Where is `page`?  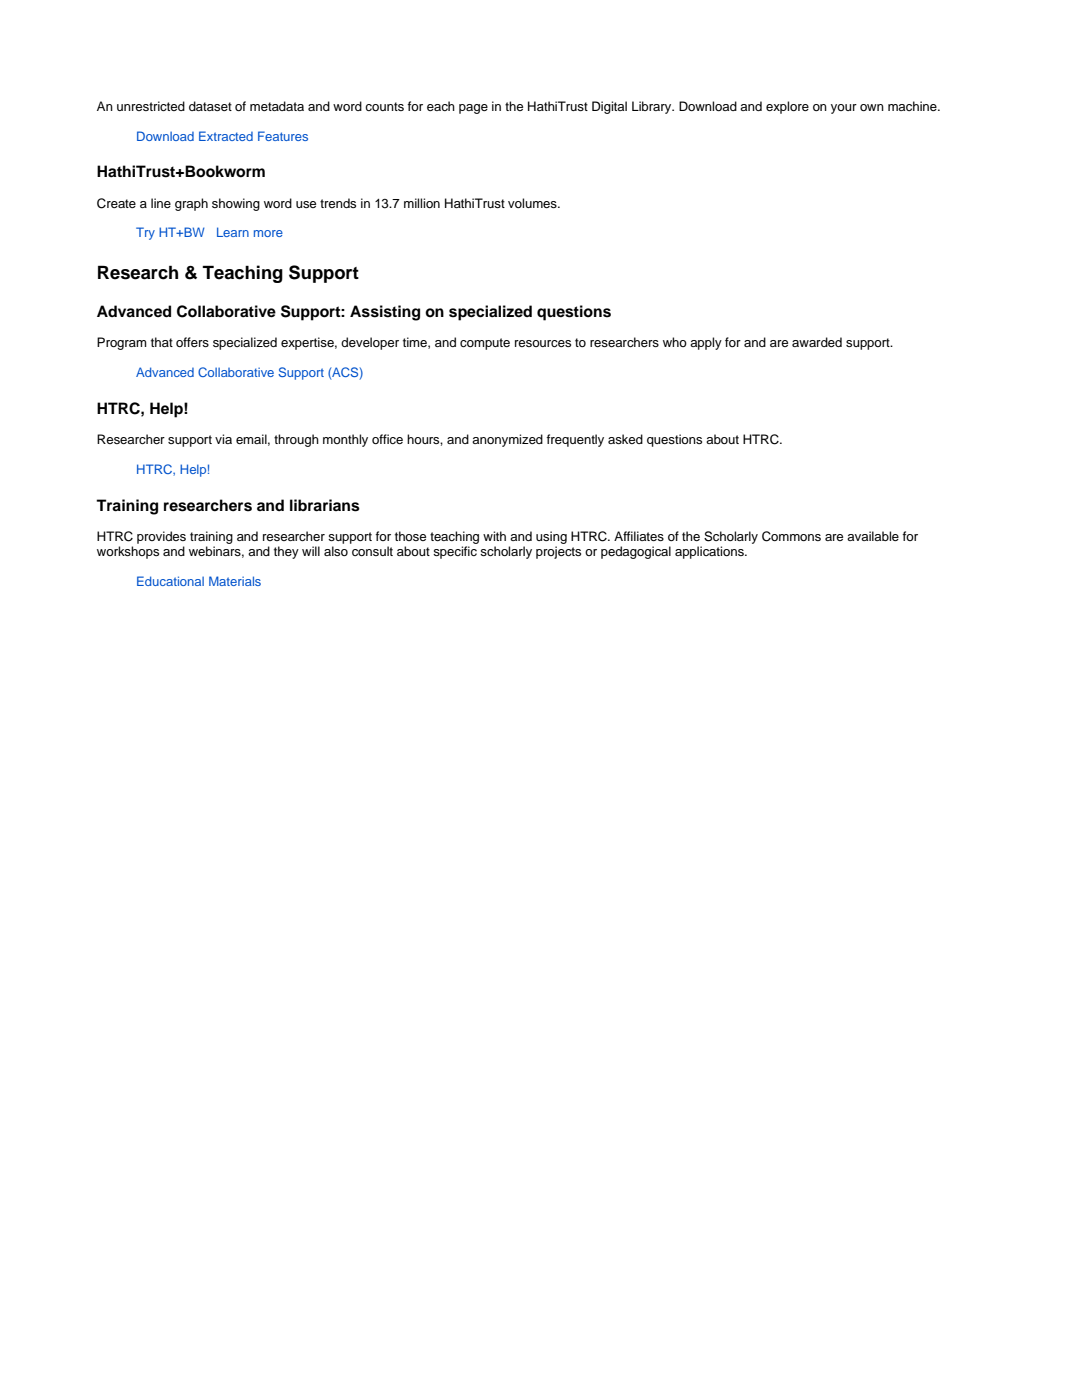 page is located at coordinates (473, 109).
